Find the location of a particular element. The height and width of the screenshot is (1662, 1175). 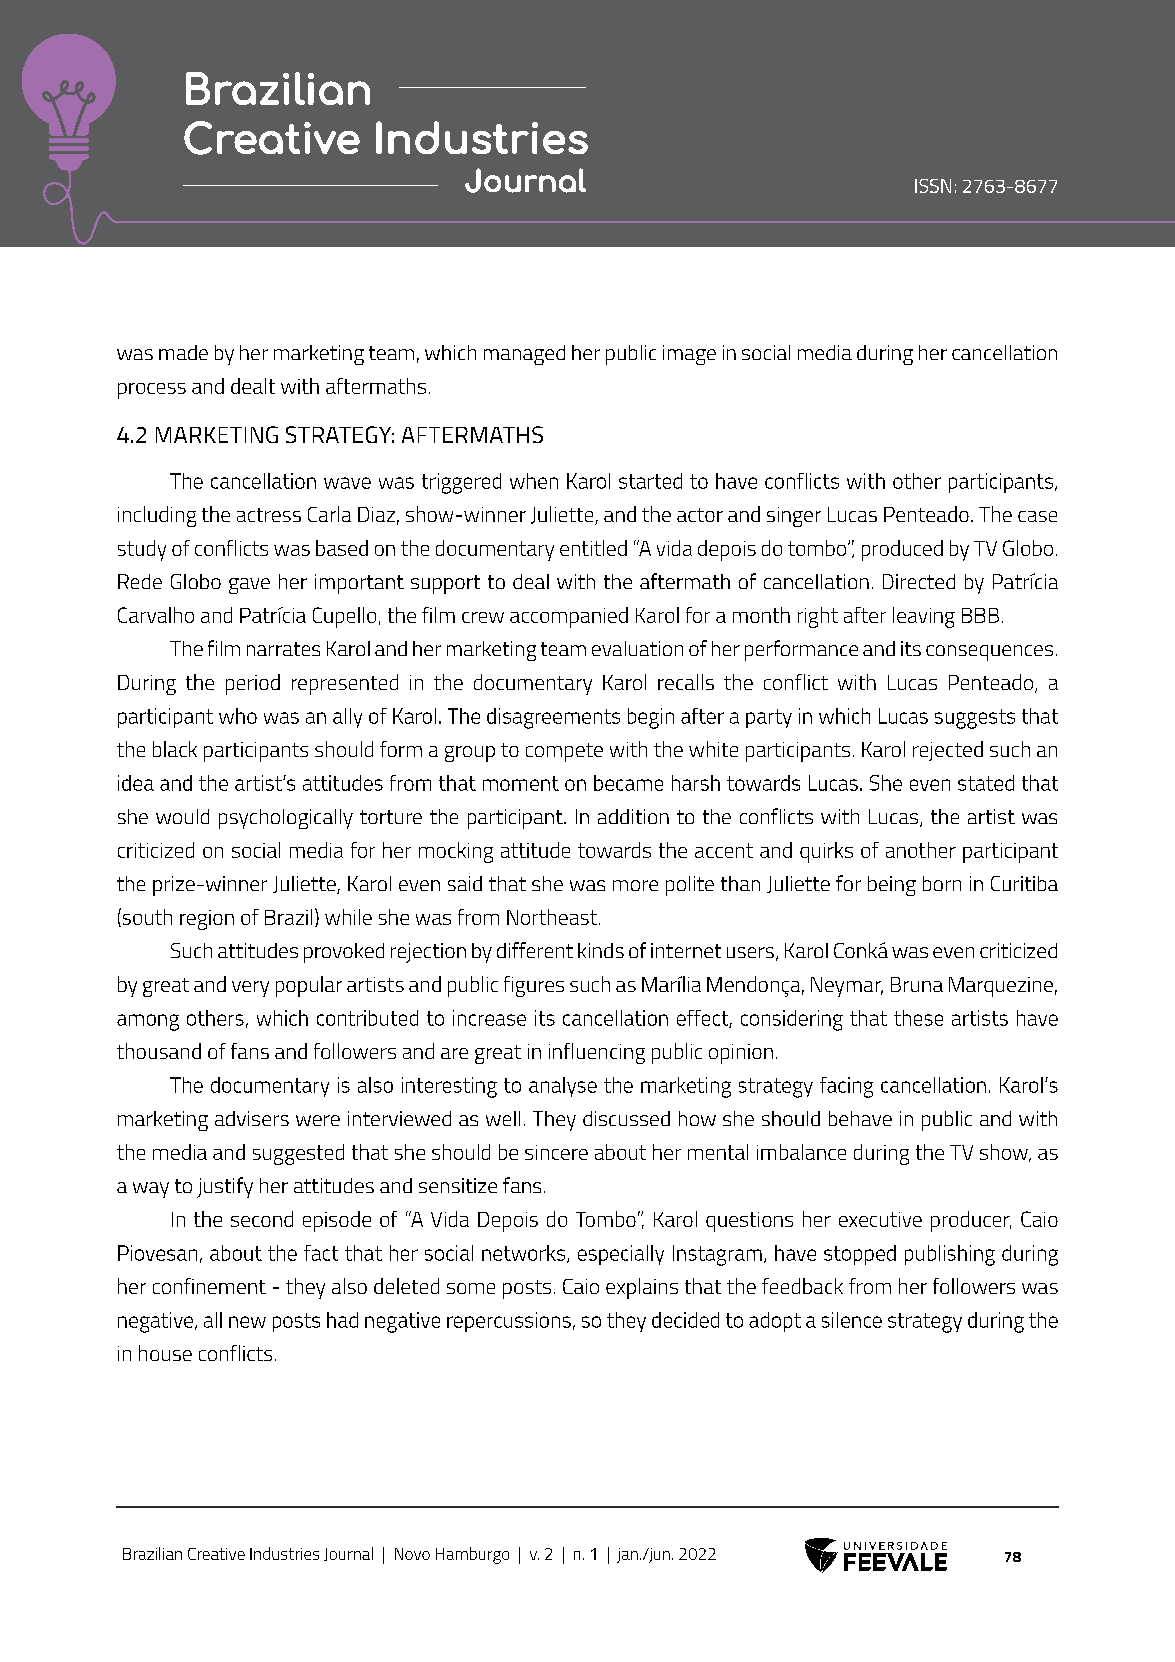

made is located at coordinates (183, 352).
